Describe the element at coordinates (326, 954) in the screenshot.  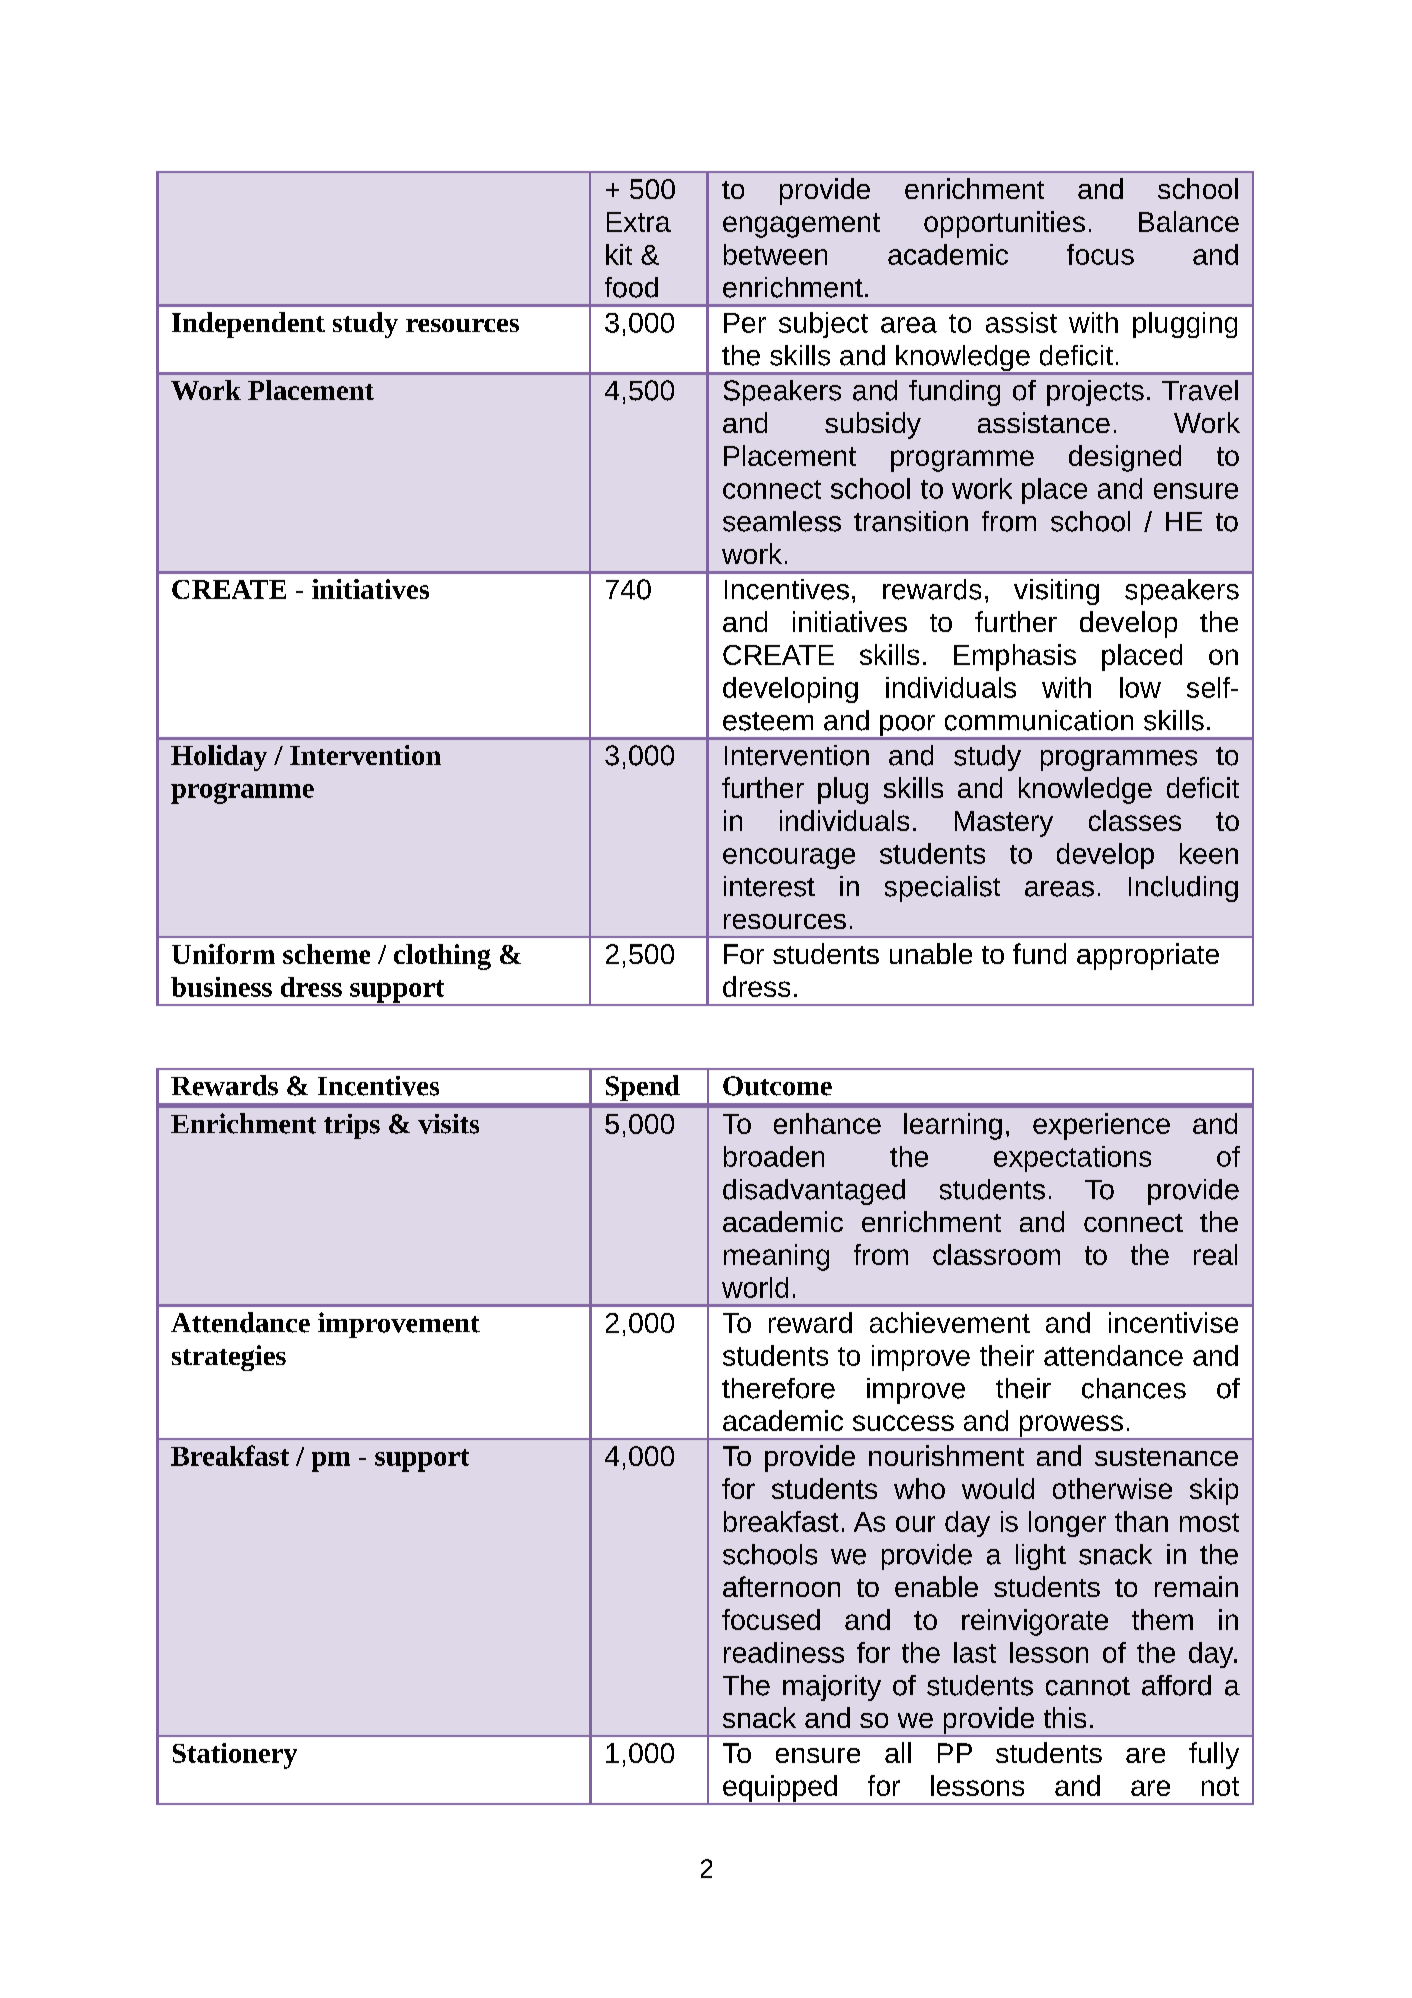
I see `scheme` at that location.
